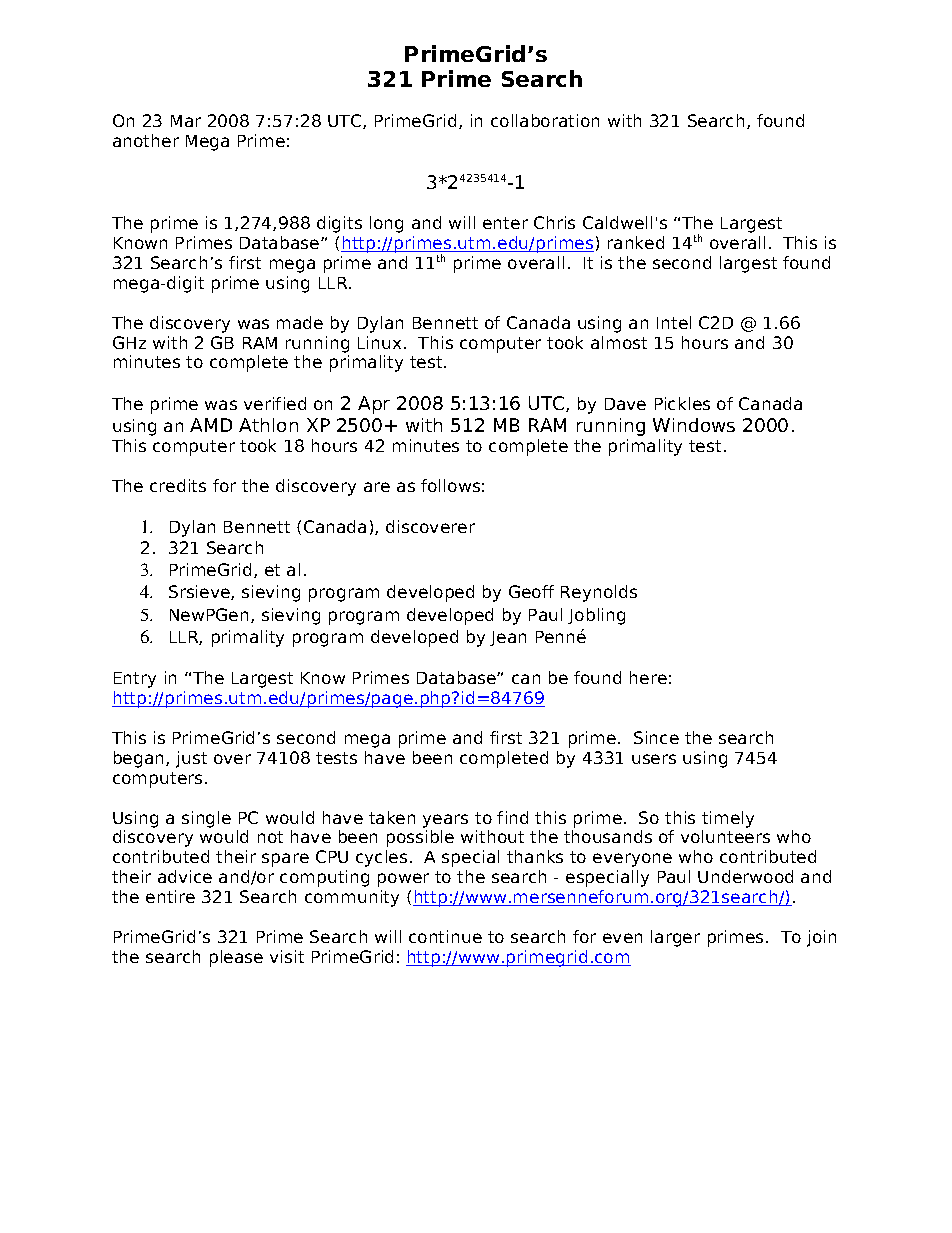 This document has width=952, height=1233. What do you see at coordinates (186, 121) in the document?
I see `Mar` at bounding box center [186, 121].
